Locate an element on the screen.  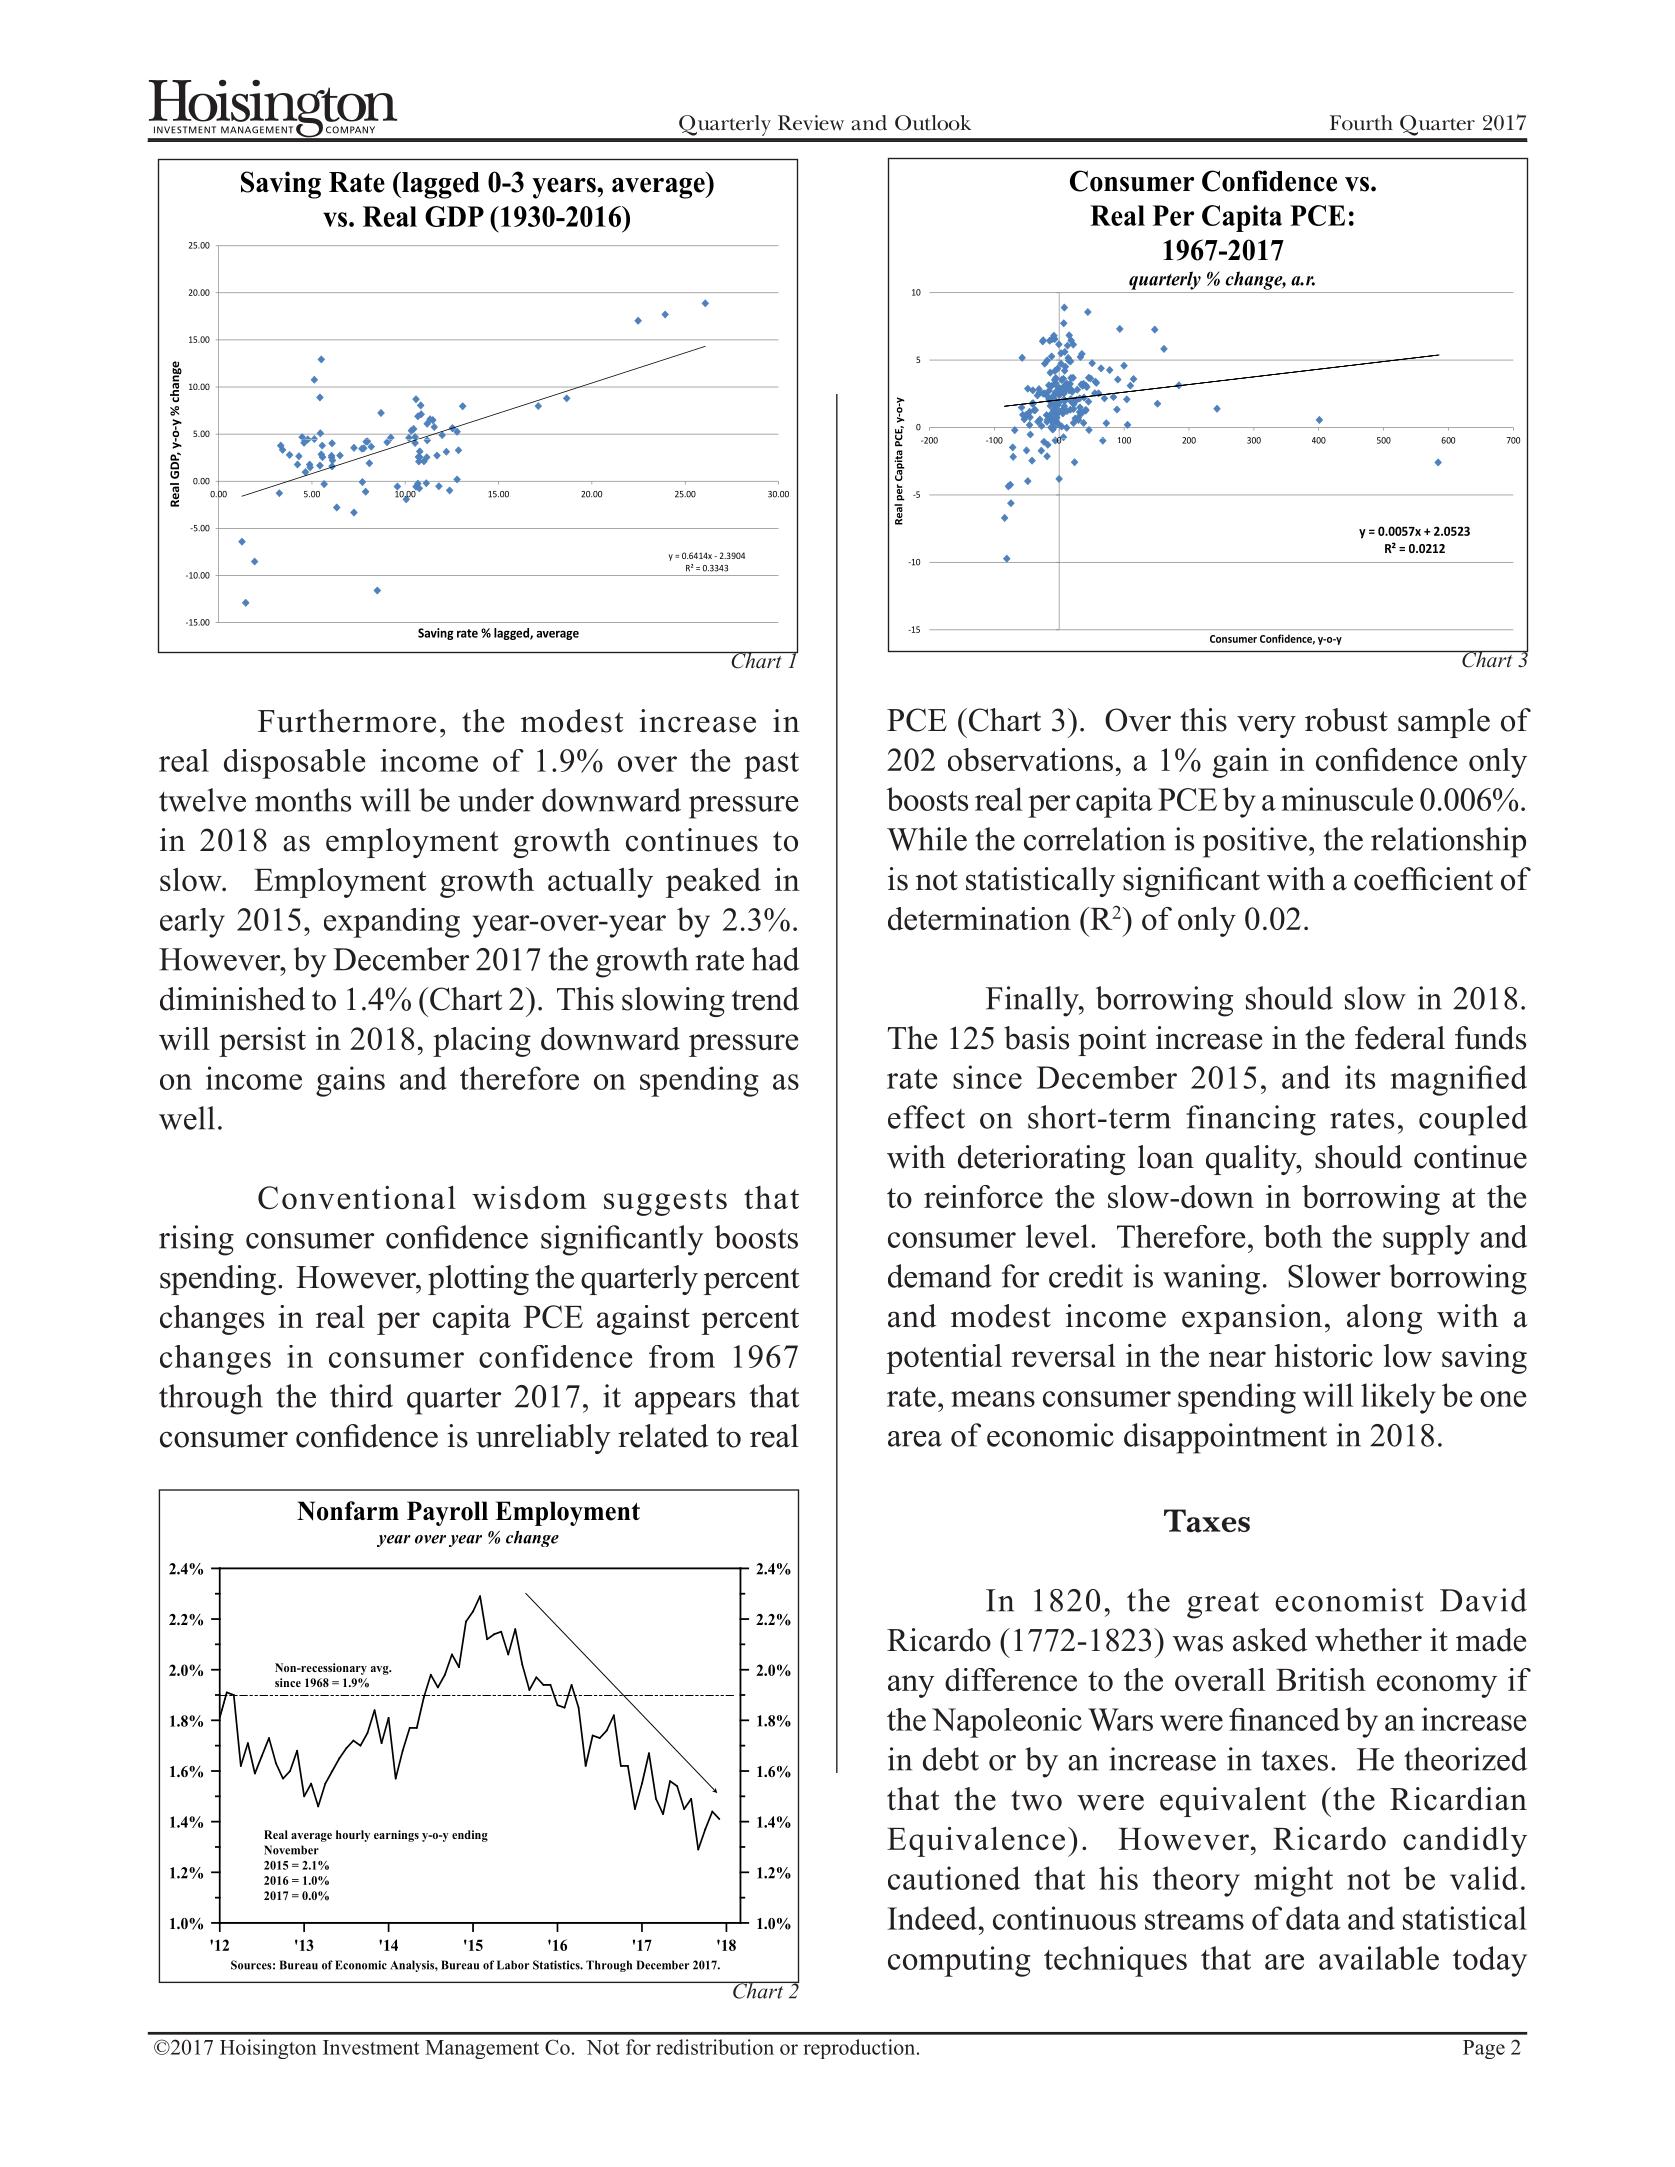
Furthermore is located at coordinates (347, 721).
